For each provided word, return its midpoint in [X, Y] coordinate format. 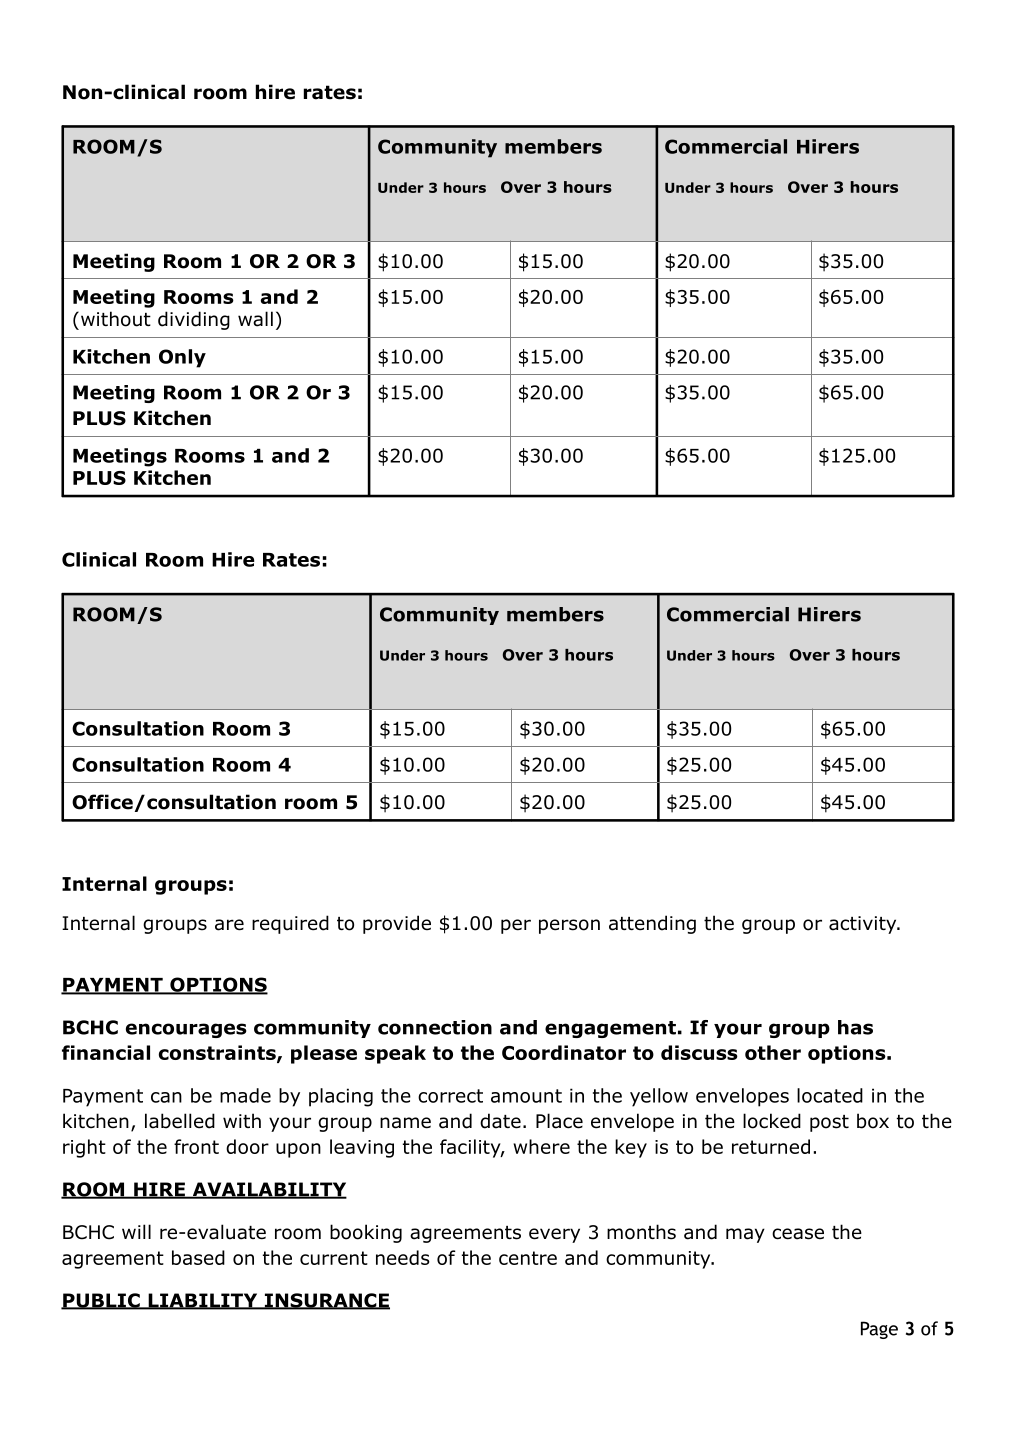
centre [528, 1258]
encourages [186, 1030]
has [855, 1027]
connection [435, 1027]
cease [798, 1234]
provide [397, 924]
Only [182, 358]
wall [255, 319]
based [198, 1257]
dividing [194, 320]
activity [864, 925]
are [229, 925]
